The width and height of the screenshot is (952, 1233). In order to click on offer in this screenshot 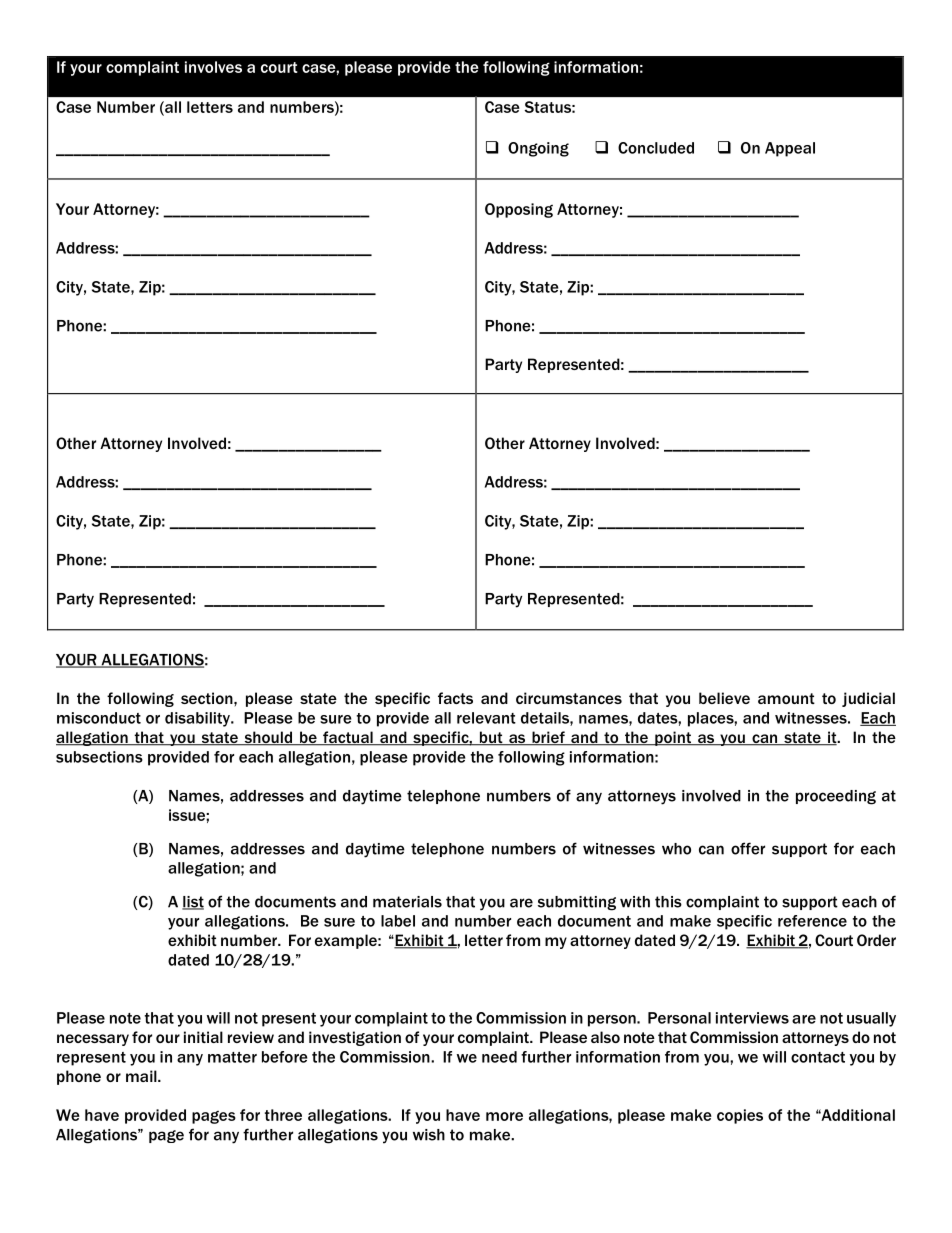, I will do `click(748, 848)`.
